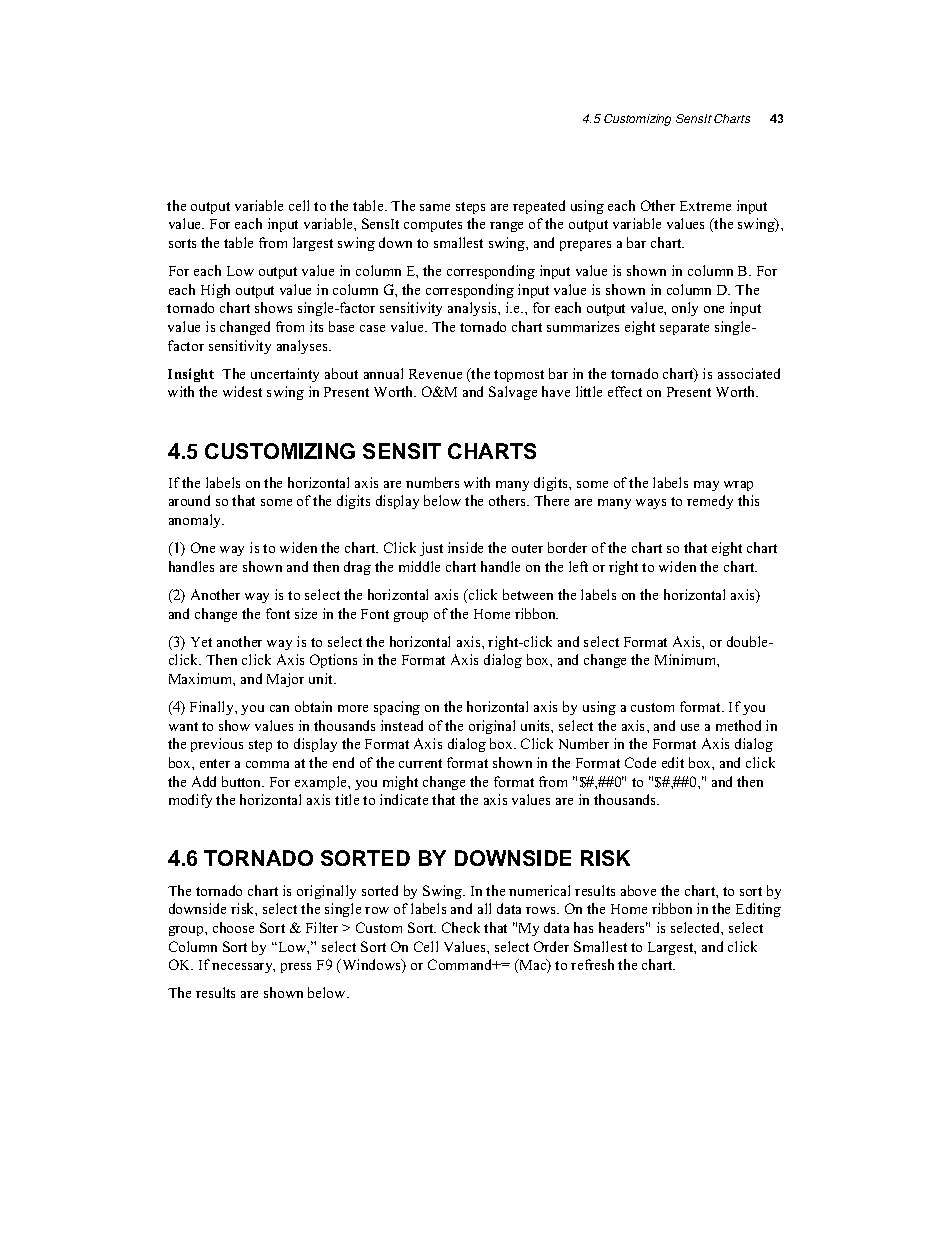 The width and height of the page is (952, 1233). Describe the element at coordinates (623, 927) in the page. I see `headers` at that location.
